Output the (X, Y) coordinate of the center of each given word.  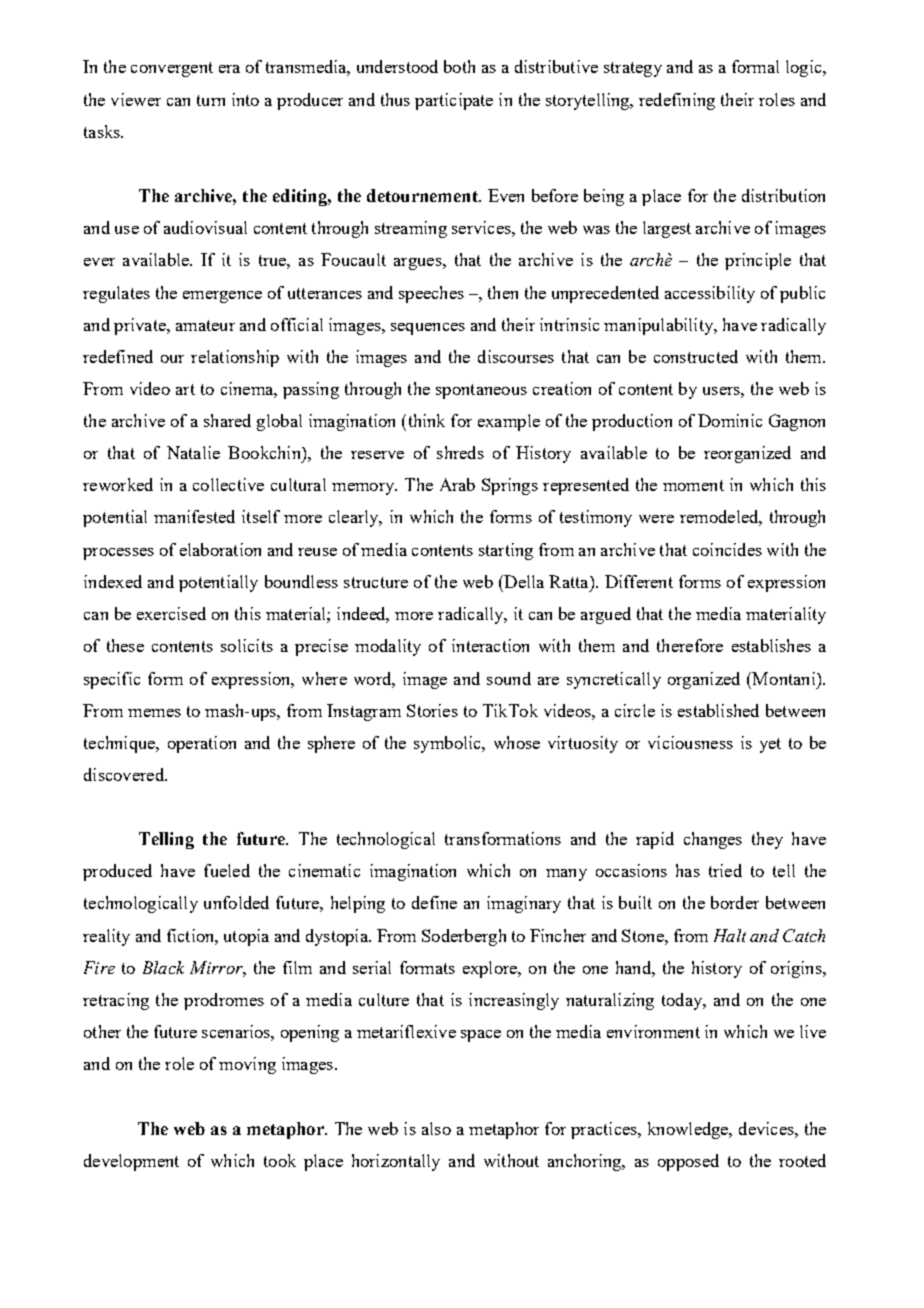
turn (211, 100)
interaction (490, 645)
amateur (205, 325)
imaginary (524, 904)
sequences (428, 329)
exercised (171, 613)
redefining (677, 101)
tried (725, 870)
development (131, 1162)
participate (454, 101)
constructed (696, 356)
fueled (227, 870)
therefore (690, 645)
